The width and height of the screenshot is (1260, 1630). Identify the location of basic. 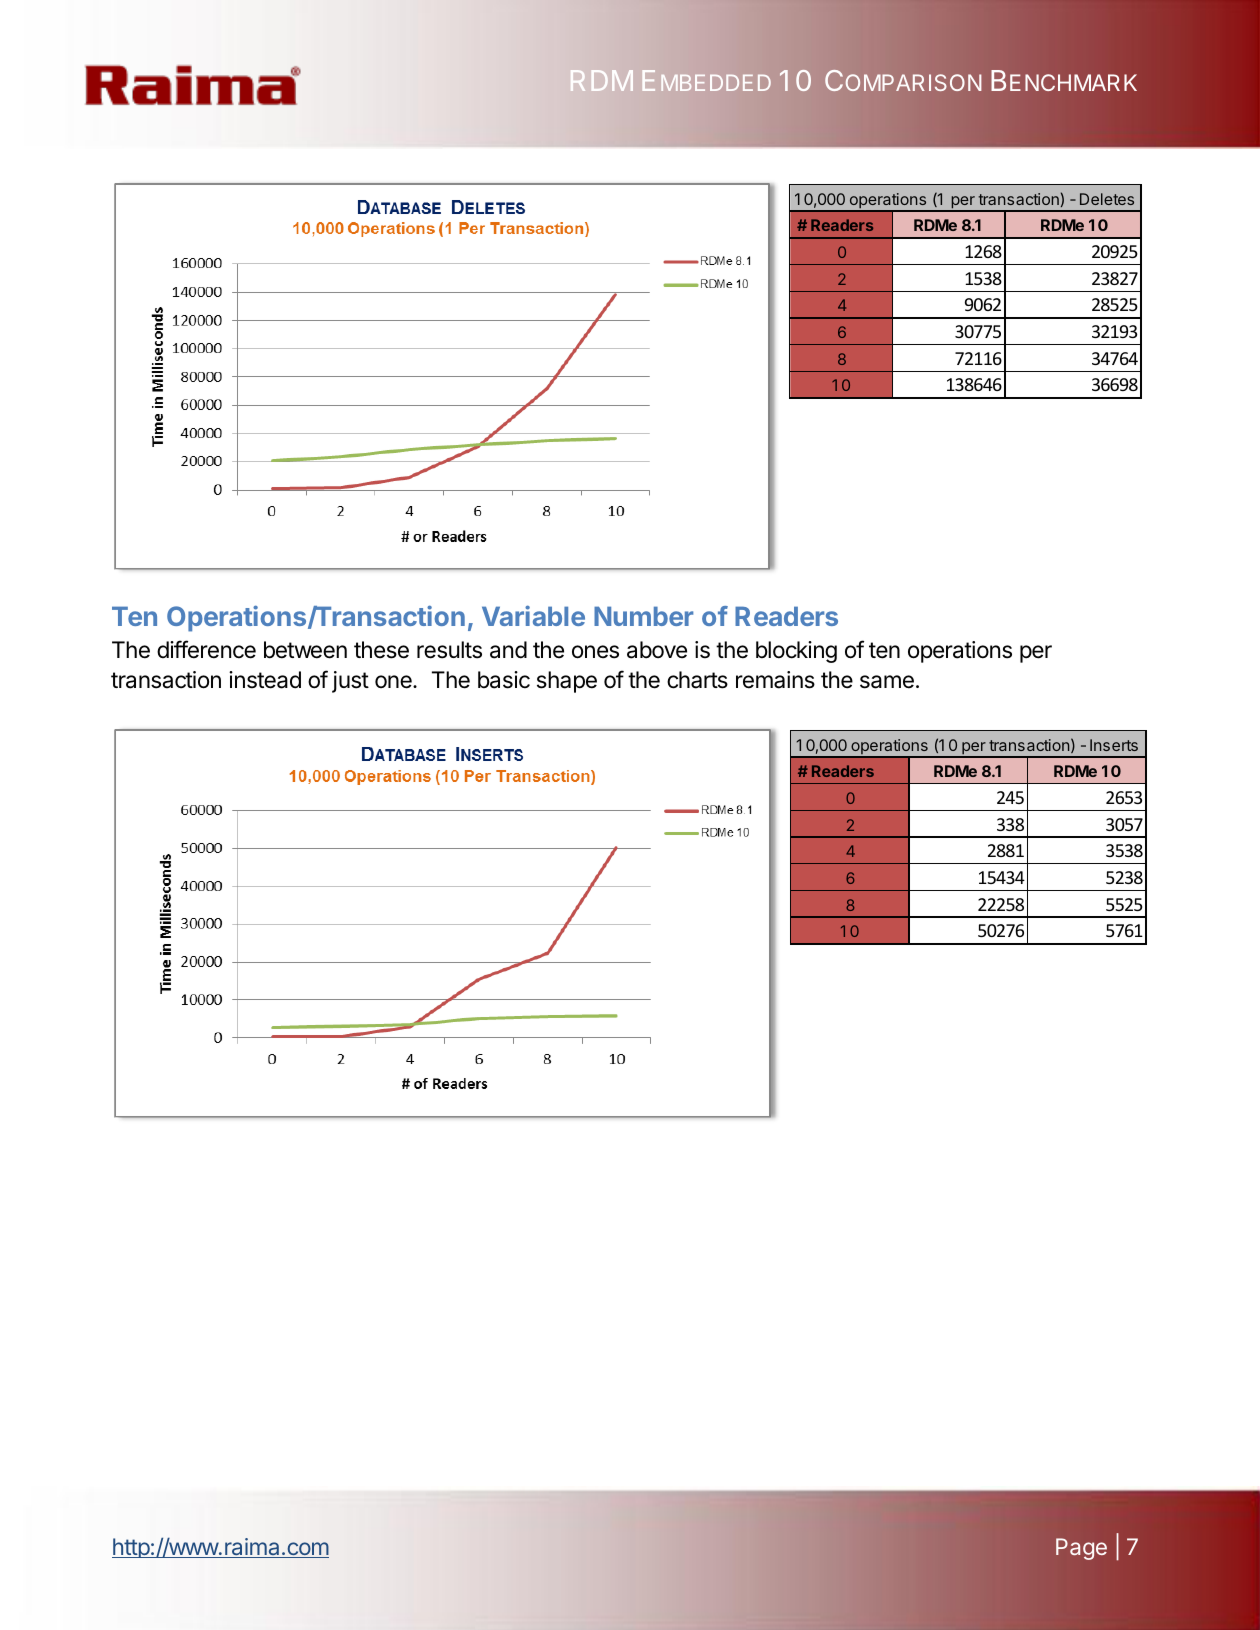
(504, 680).
